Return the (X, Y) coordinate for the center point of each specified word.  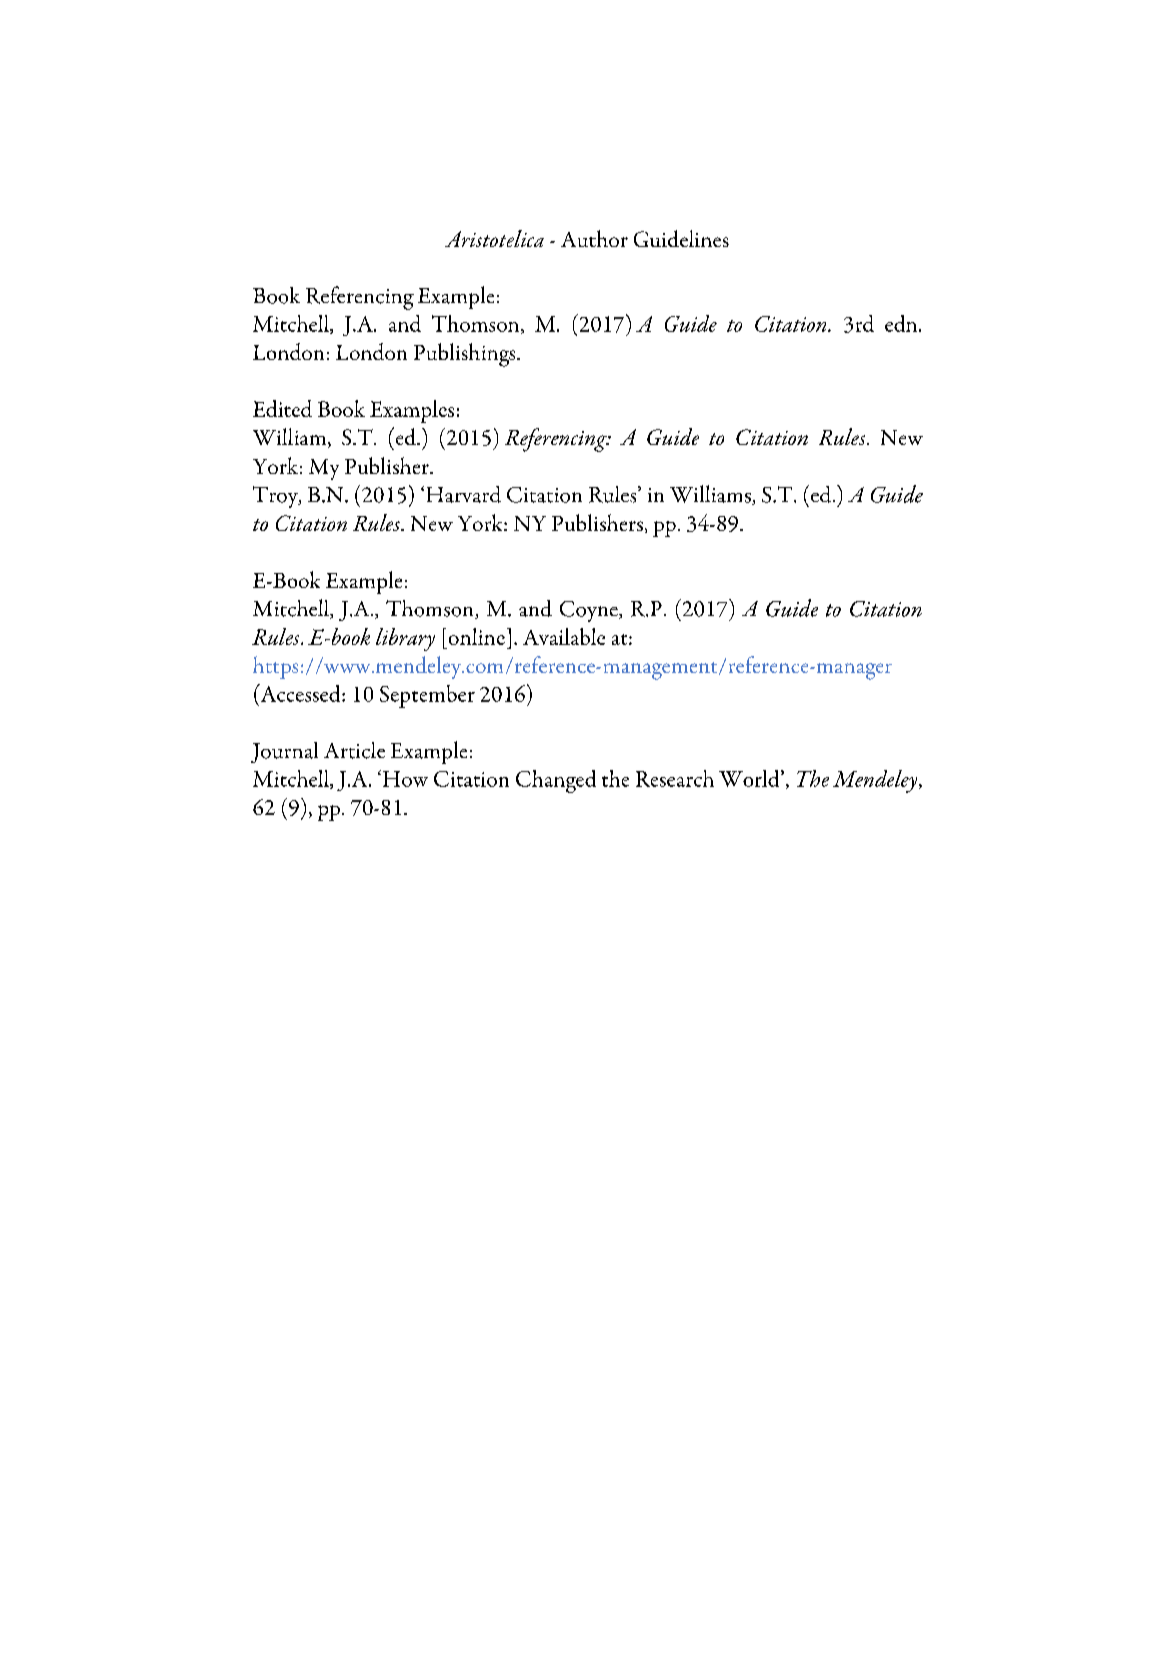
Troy (276, 497)
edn (902, 323)
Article (354, 750)
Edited (282, 408)
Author (594, 238)
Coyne (590, 611)
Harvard (464, 494)
